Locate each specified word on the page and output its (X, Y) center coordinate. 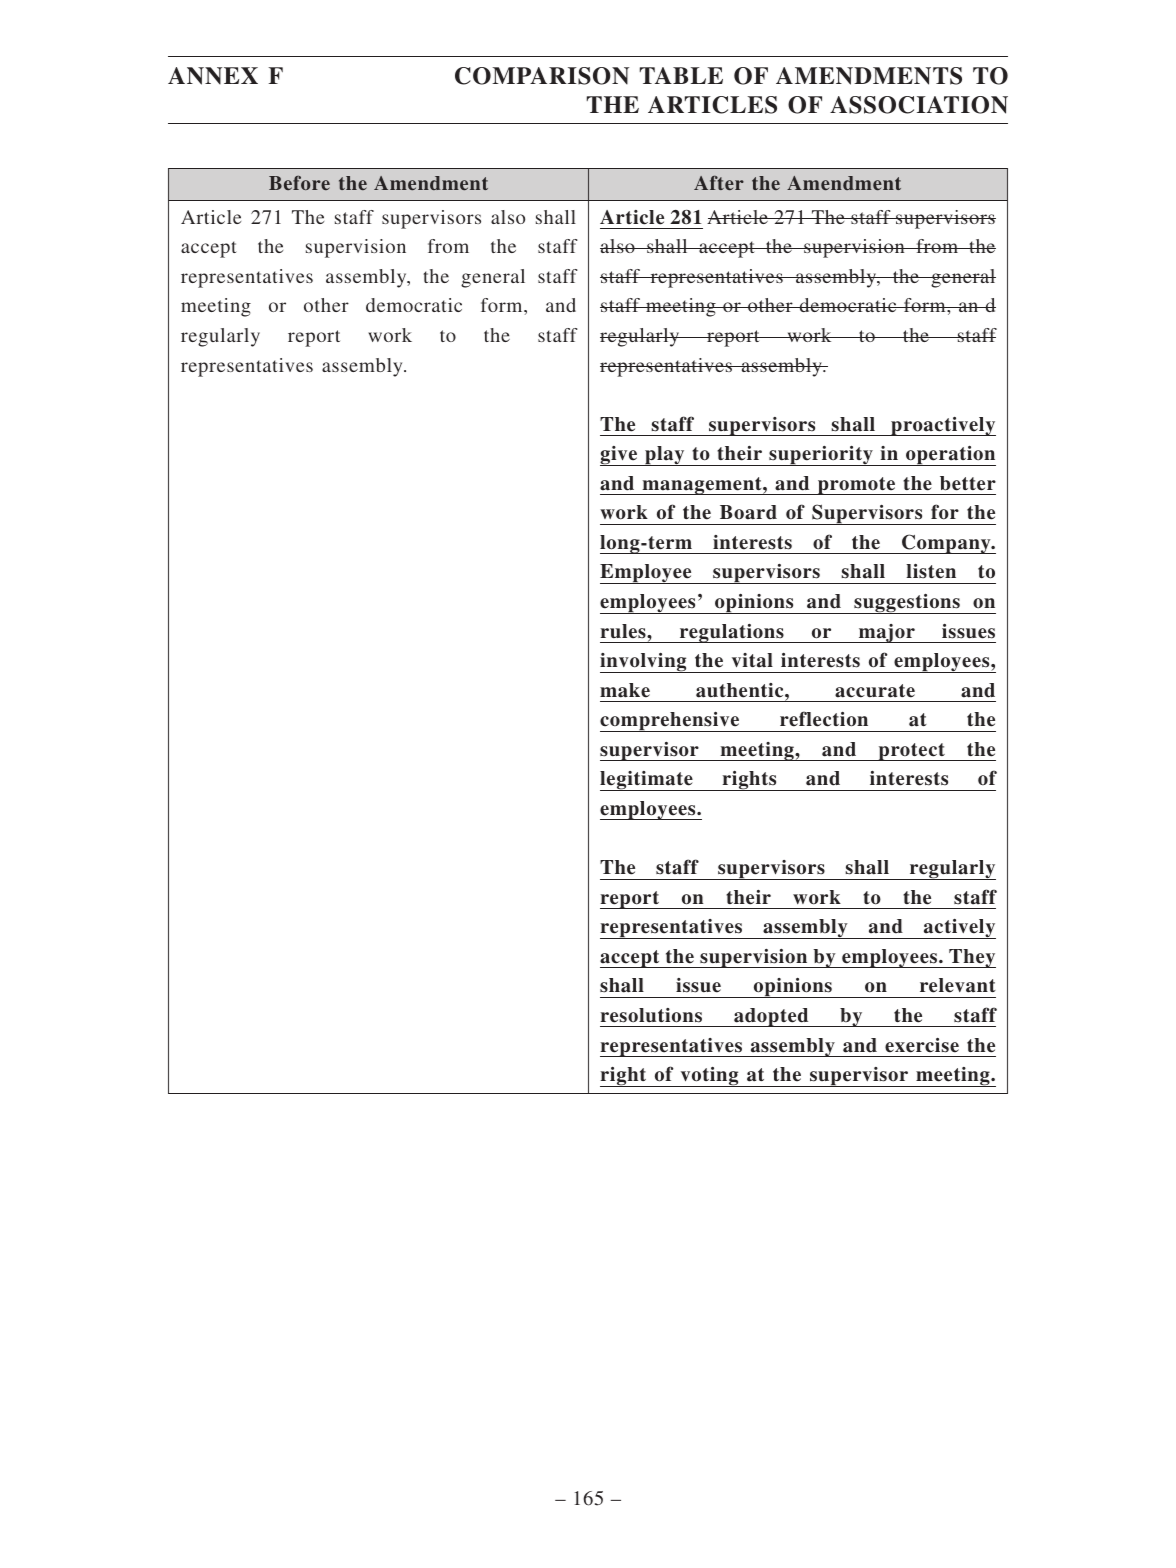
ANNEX (213, 76)
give (620, 456)
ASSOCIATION (919, 105)
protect (911, 752)
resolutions (651, 1015)
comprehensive (671, 722)
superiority (821, 456)
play (665, 456)
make (625, 690)
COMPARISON (542, 76)
